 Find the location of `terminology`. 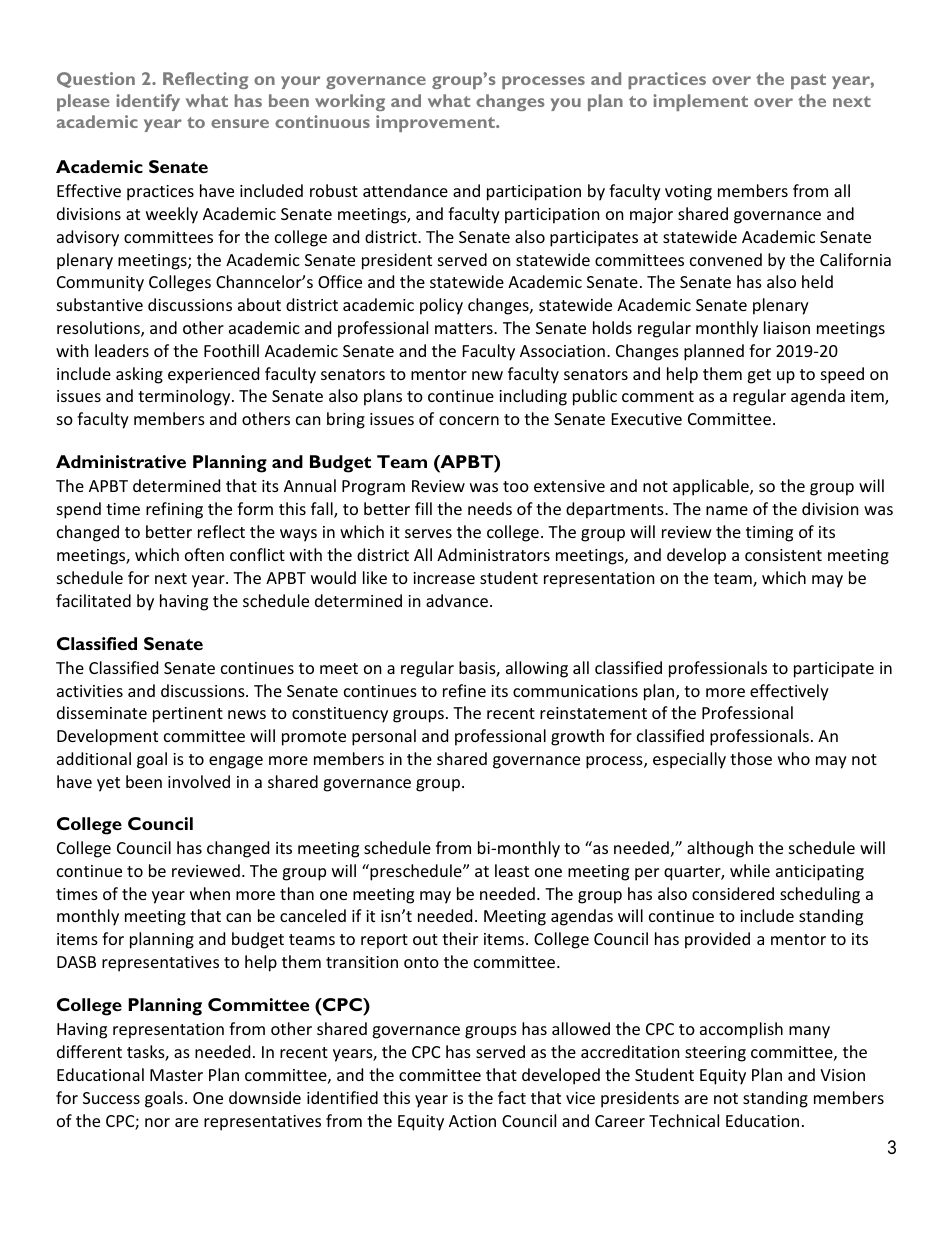

terminology is located at coordinates (185, 397).
